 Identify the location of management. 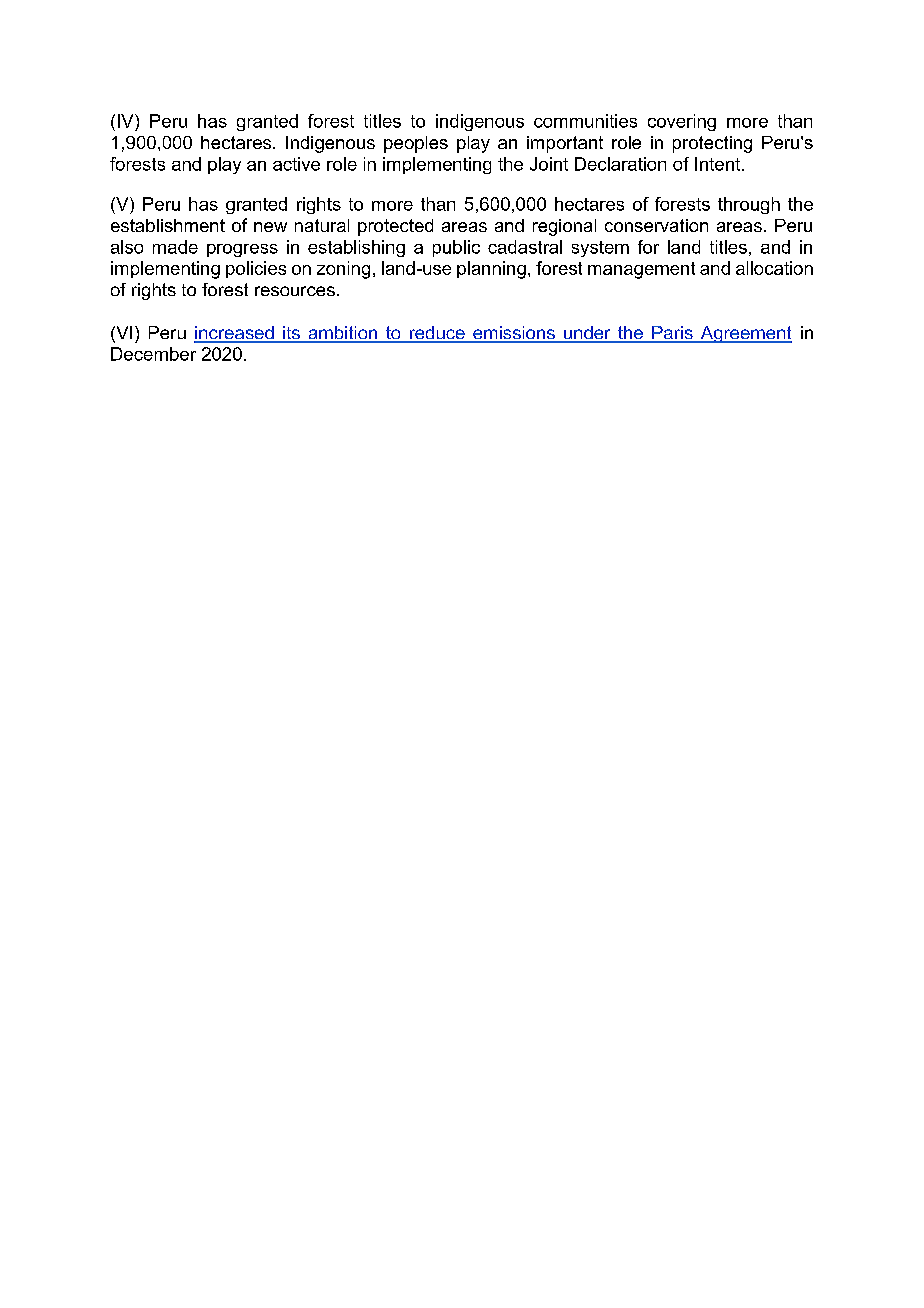
(641, 270).
